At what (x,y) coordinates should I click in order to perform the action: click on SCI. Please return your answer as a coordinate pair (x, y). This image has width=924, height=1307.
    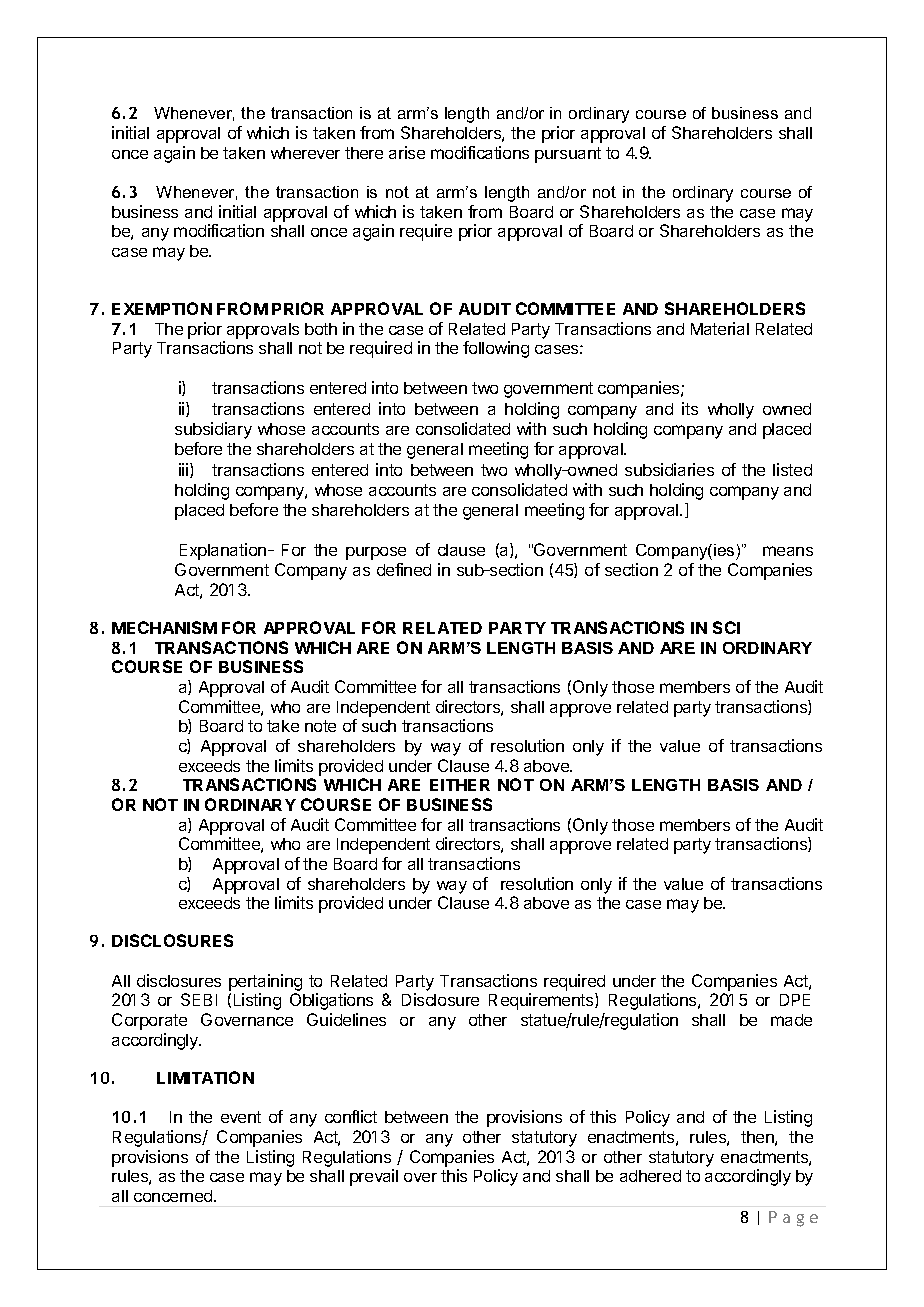
    Looking at the image, I should click on (726, 627).
